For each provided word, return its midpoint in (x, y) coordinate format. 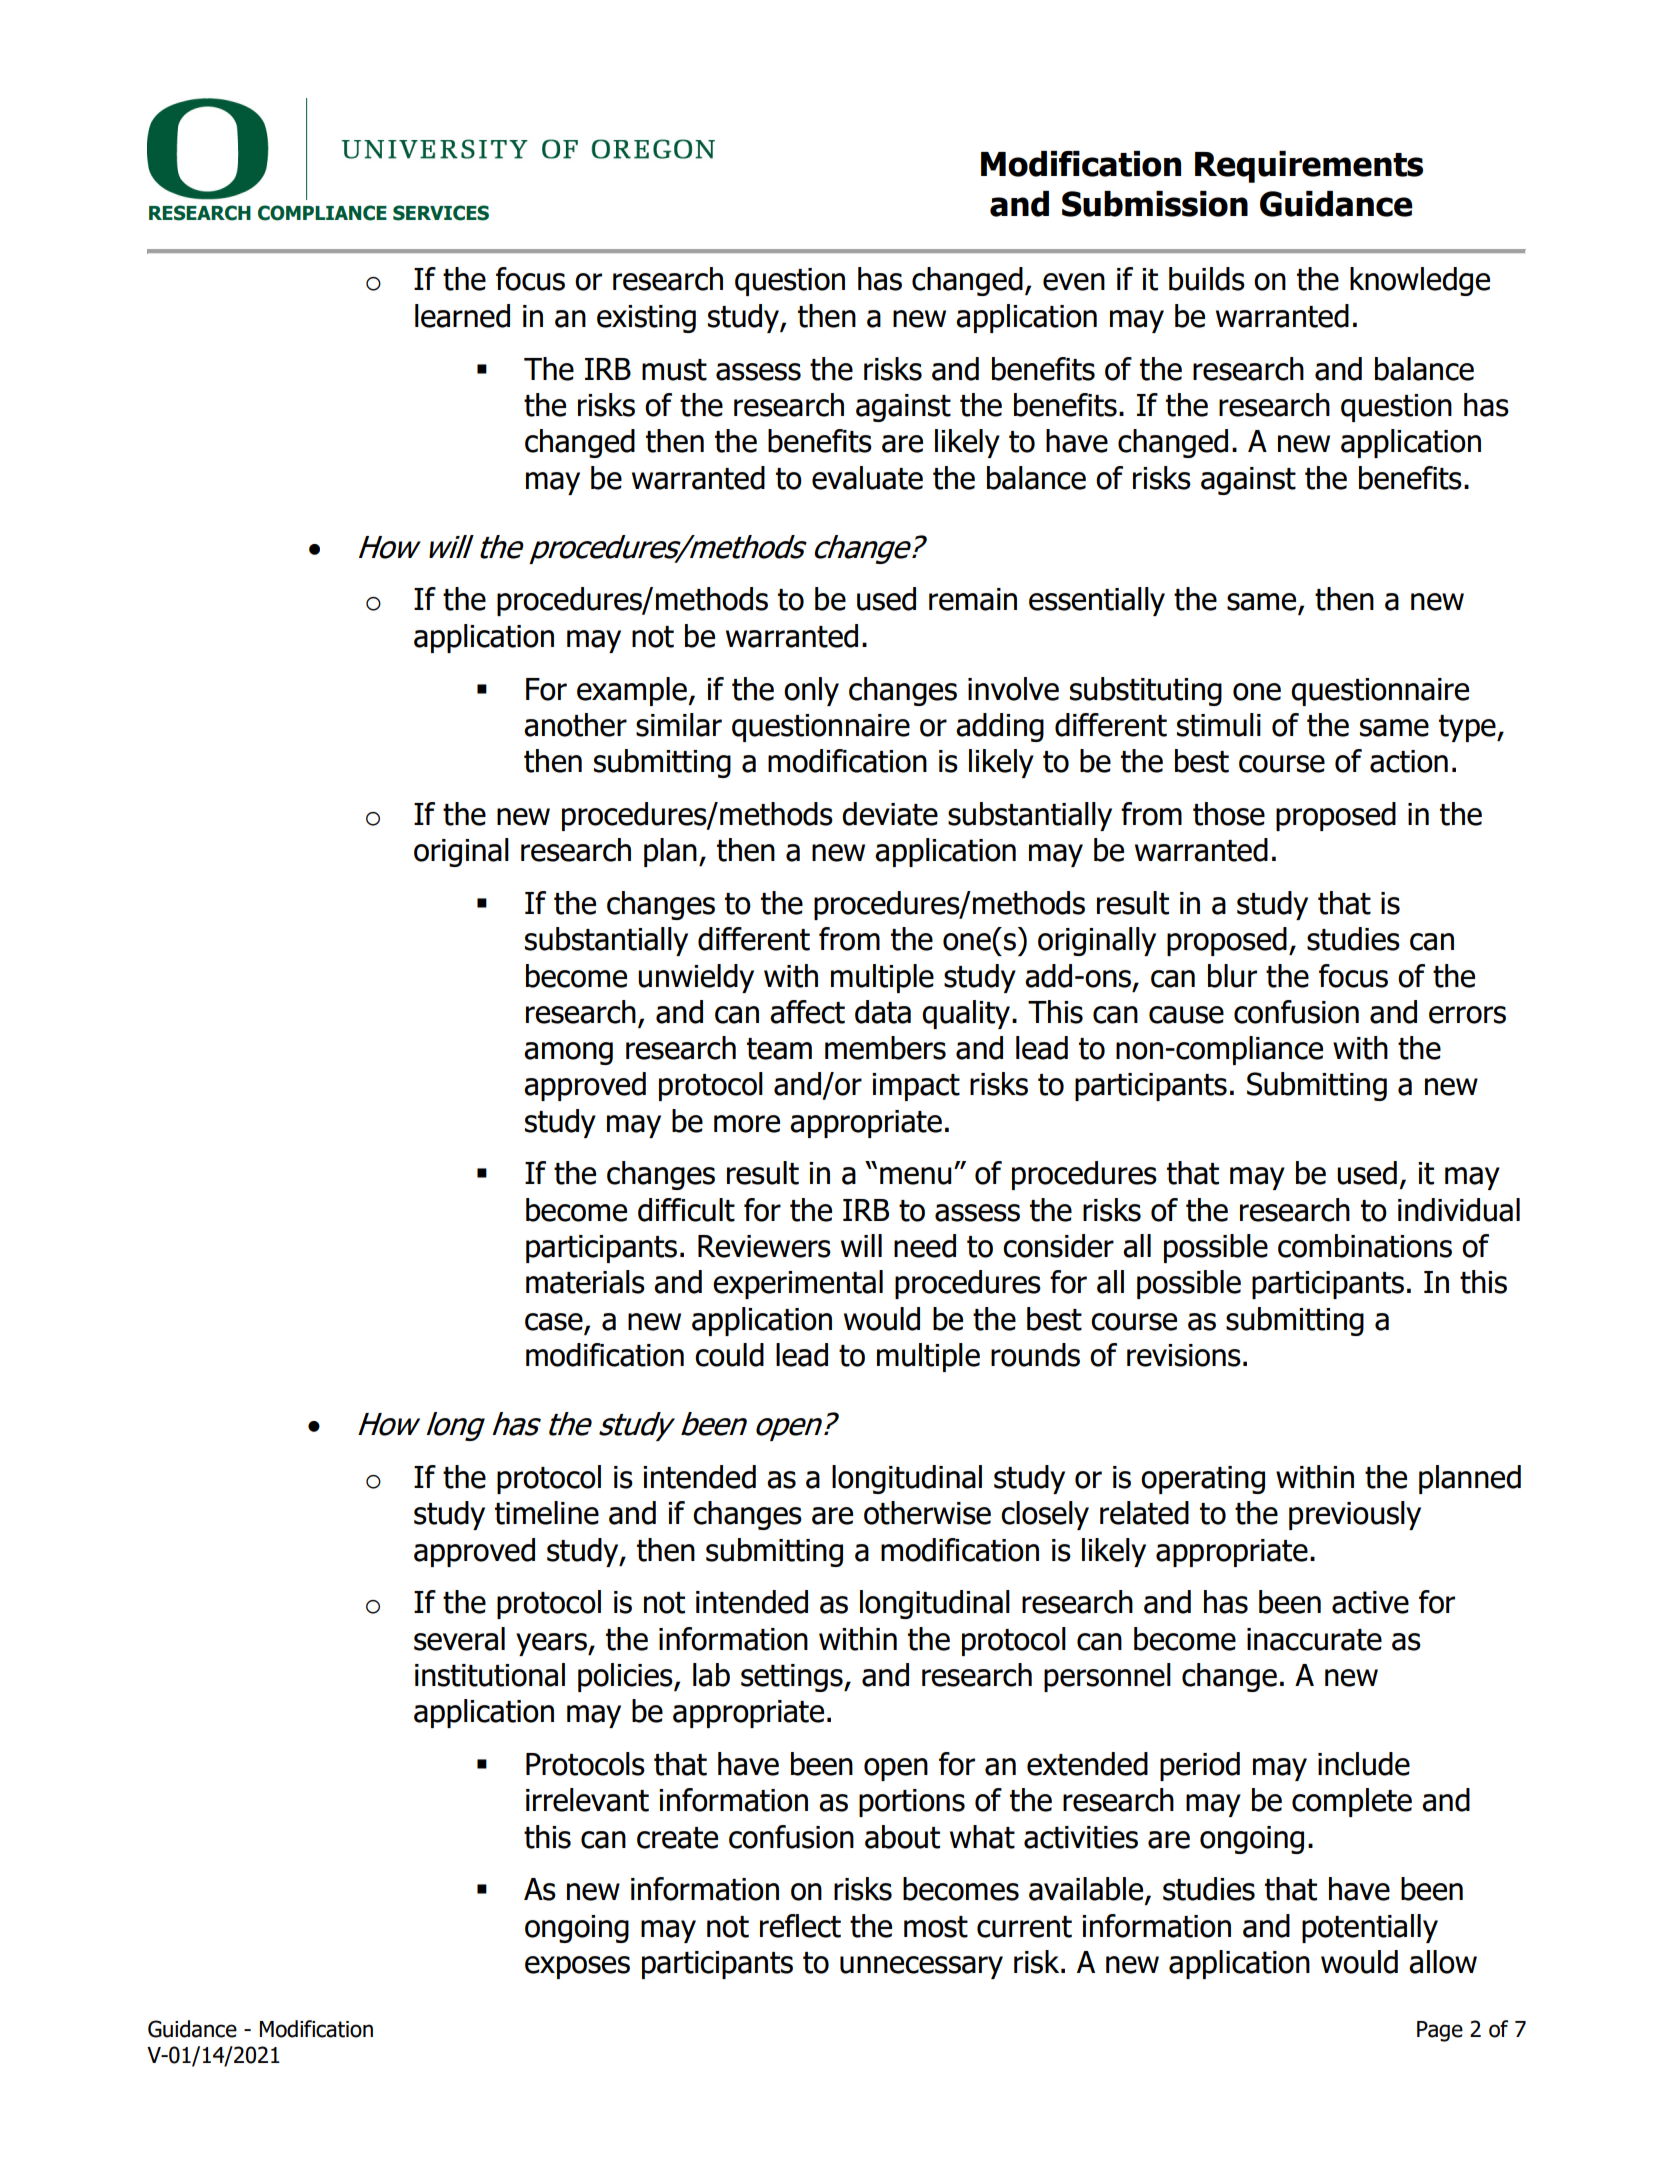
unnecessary (921, 1967)
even (1074, 282)
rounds (1035, 1355)
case (555, 1323)
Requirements (1309, 167)
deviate (890, 814)
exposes (577, 1967)
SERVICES (441, 213)
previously (1355, 1515)
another (575, 725)
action (1409, 761)
